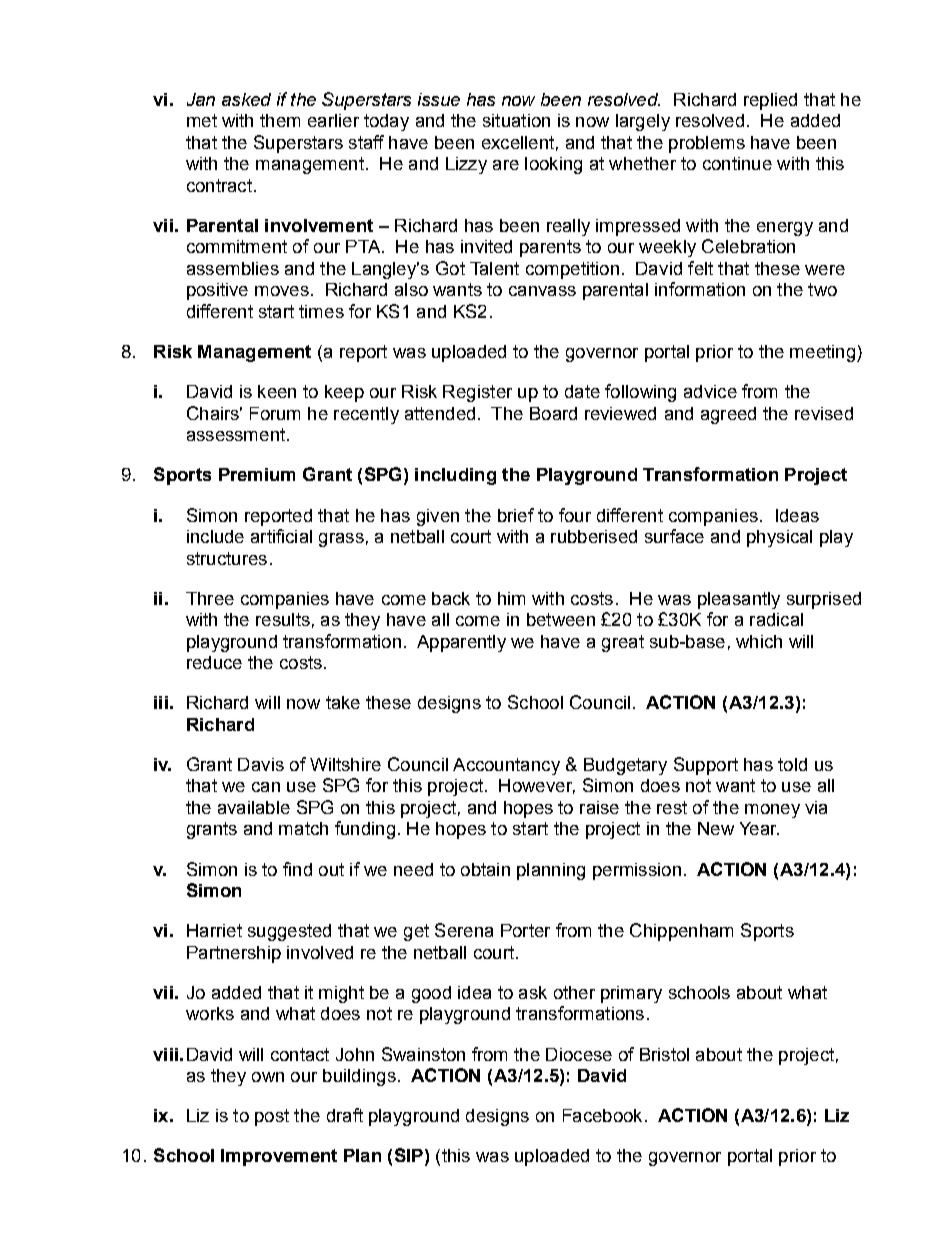  What do you see at coordinates (280, 120) in the page?
I see `them` at bounding box center [280, 120].
